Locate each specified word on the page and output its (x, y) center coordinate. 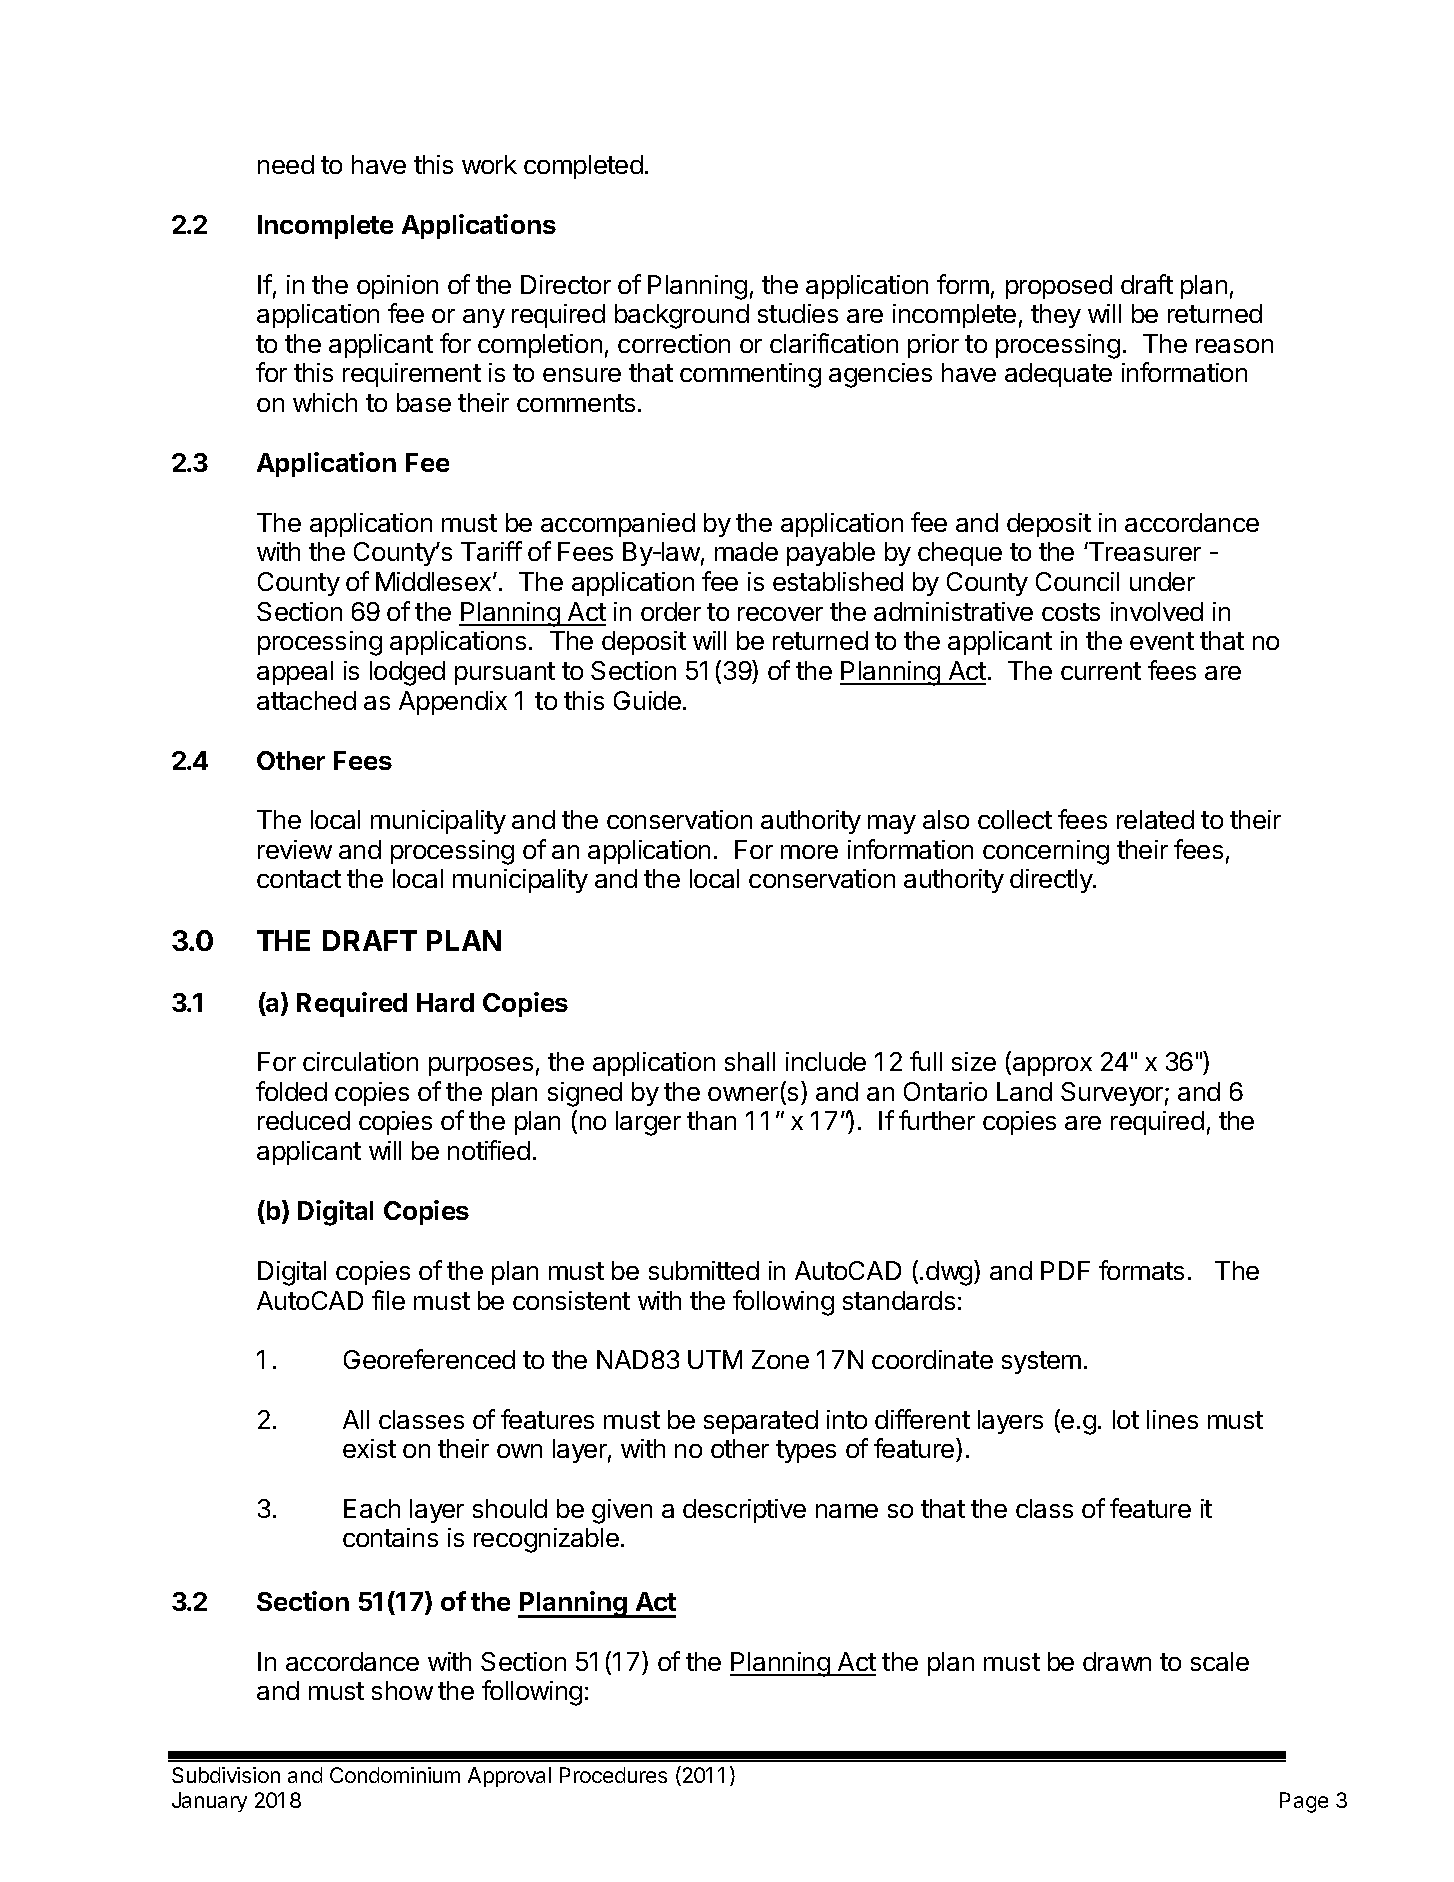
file (388, 1300)
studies (798, 313)
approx (1052, 1066)
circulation (360, 1061)
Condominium (395, 1775)
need (286, 164)
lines (1172, 1419)
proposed (1059, 287)
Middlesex (435, 581)
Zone (780, 1359)
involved (1157, 611)
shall (750, 1061)
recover (780, 614)
